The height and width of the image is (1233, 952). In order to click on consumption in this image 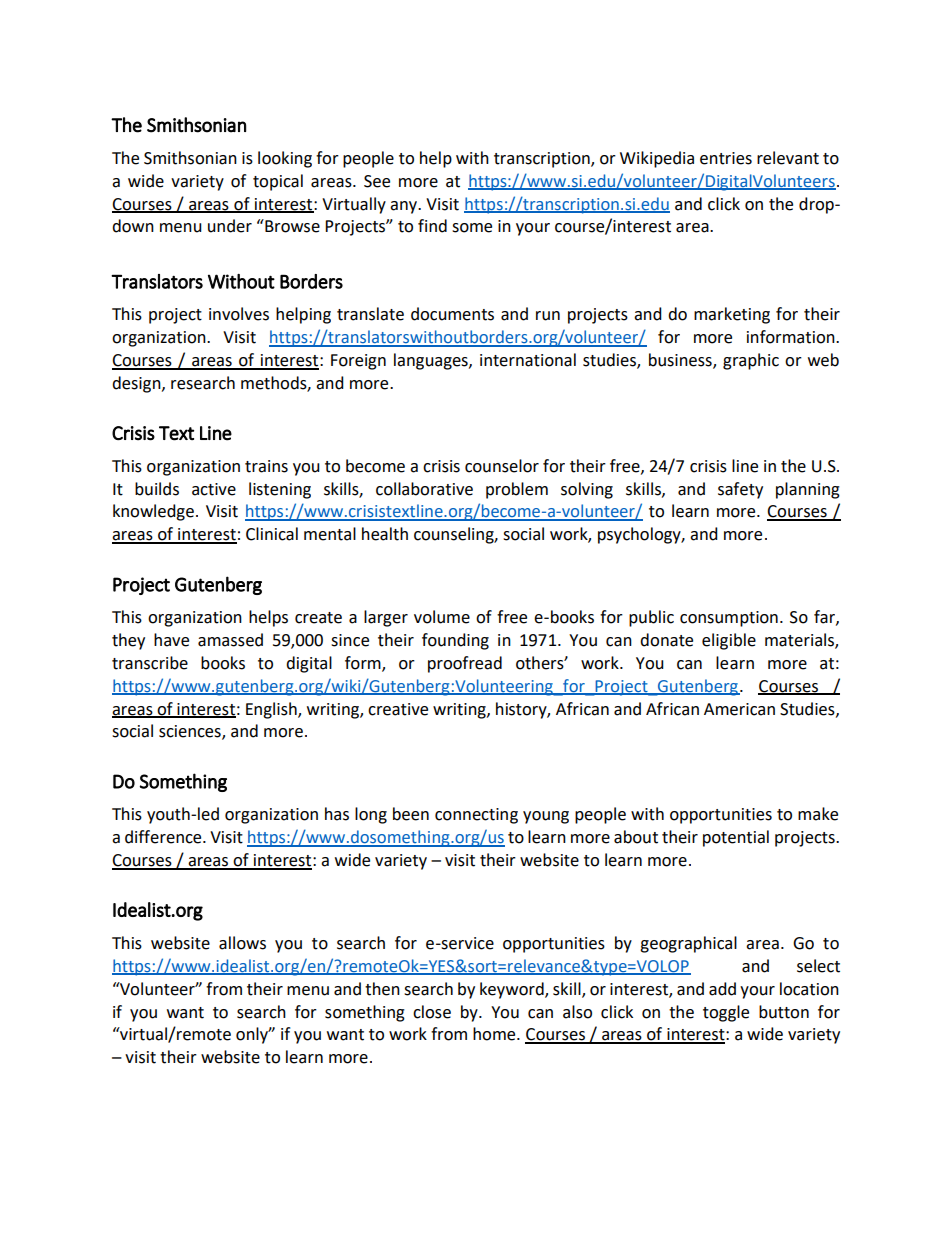, I will do `click(729, 619)`.
